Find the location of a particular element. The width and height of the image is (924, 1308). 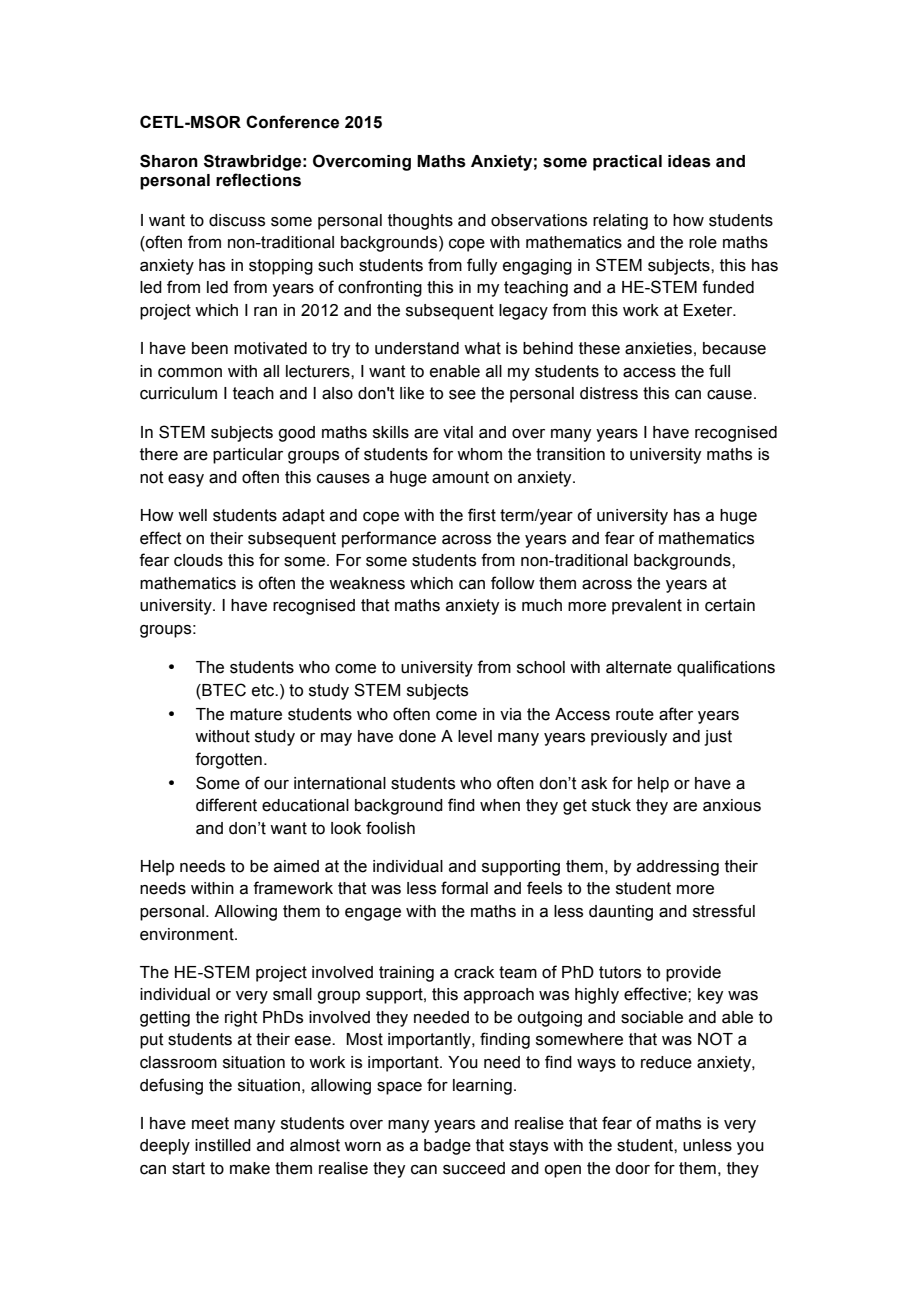

different is located at coordinates (226, 805).
